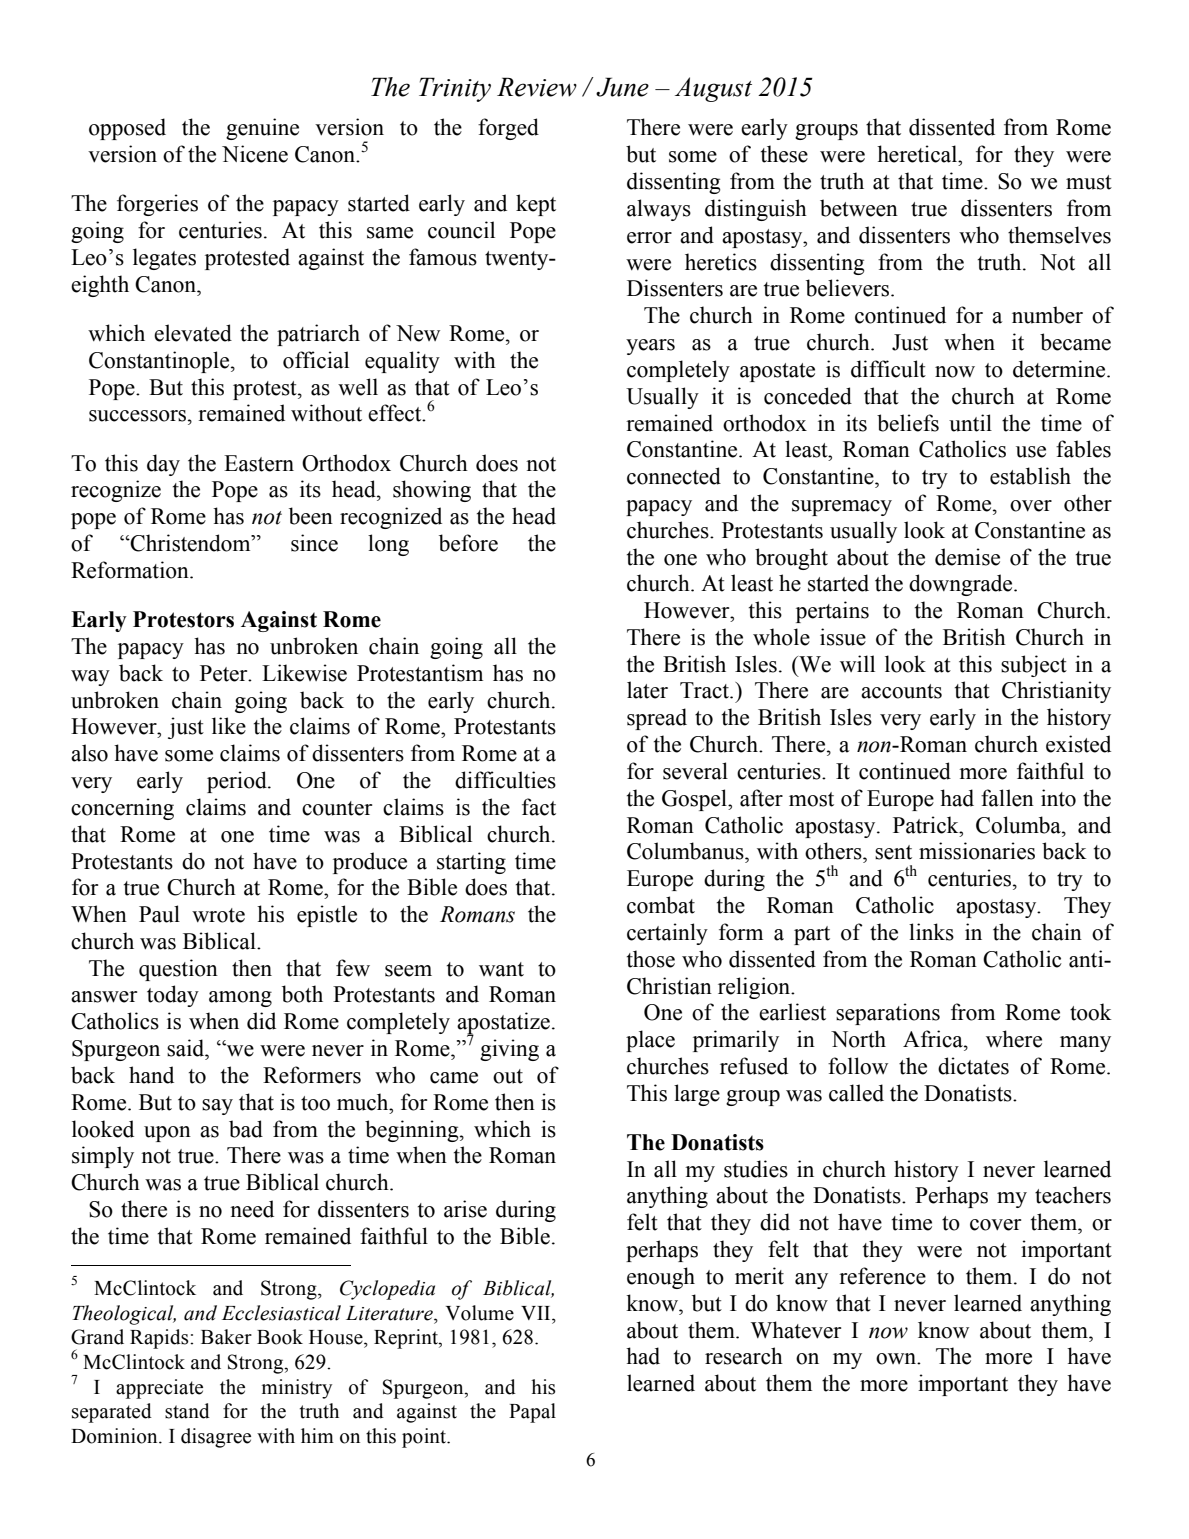 The height and width of the image is (1539, 1189). I want to click on bad, so click(246, 1129).
